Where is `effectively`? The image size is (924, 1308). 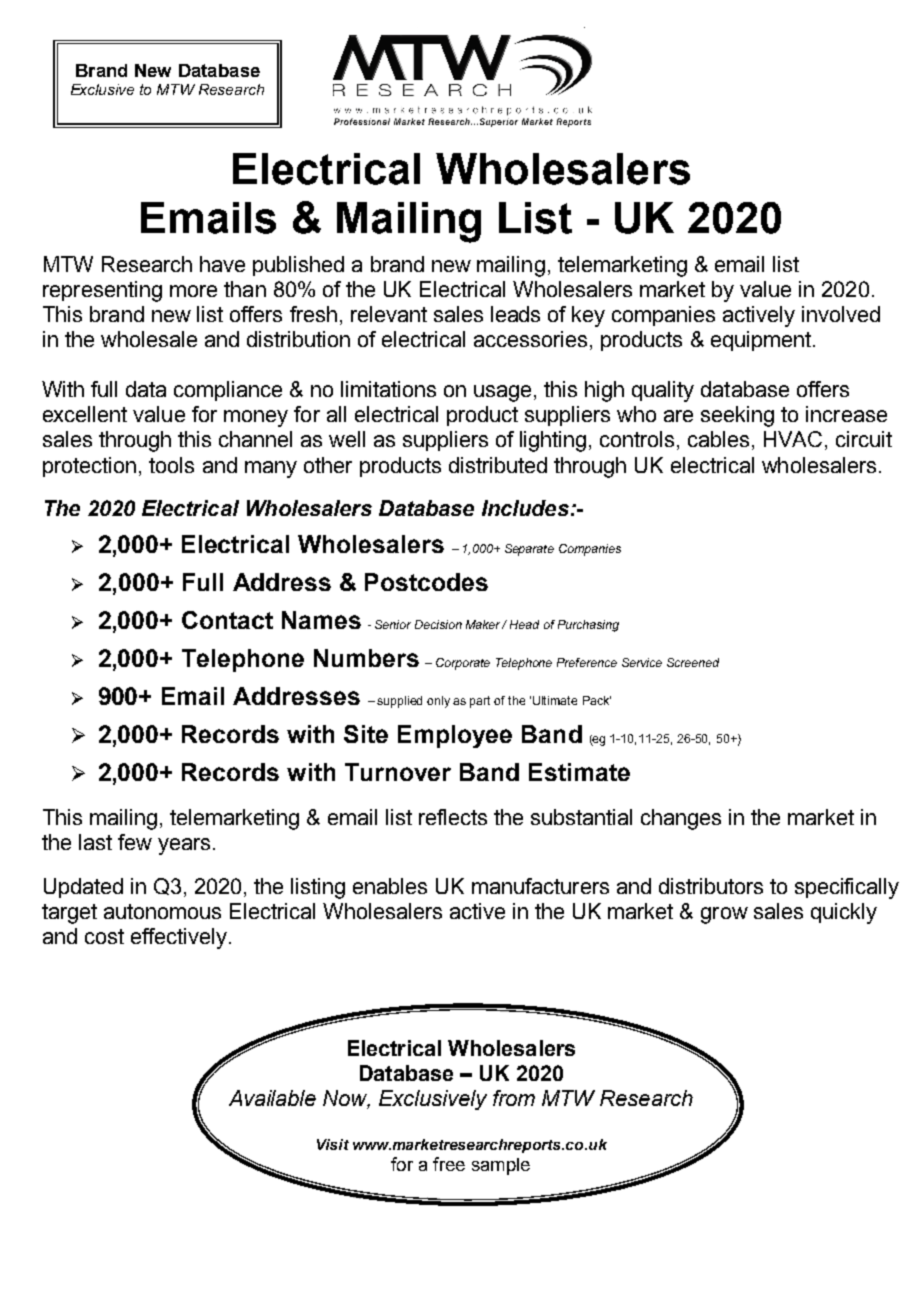
effectively is located at coordinates (179, 938).
